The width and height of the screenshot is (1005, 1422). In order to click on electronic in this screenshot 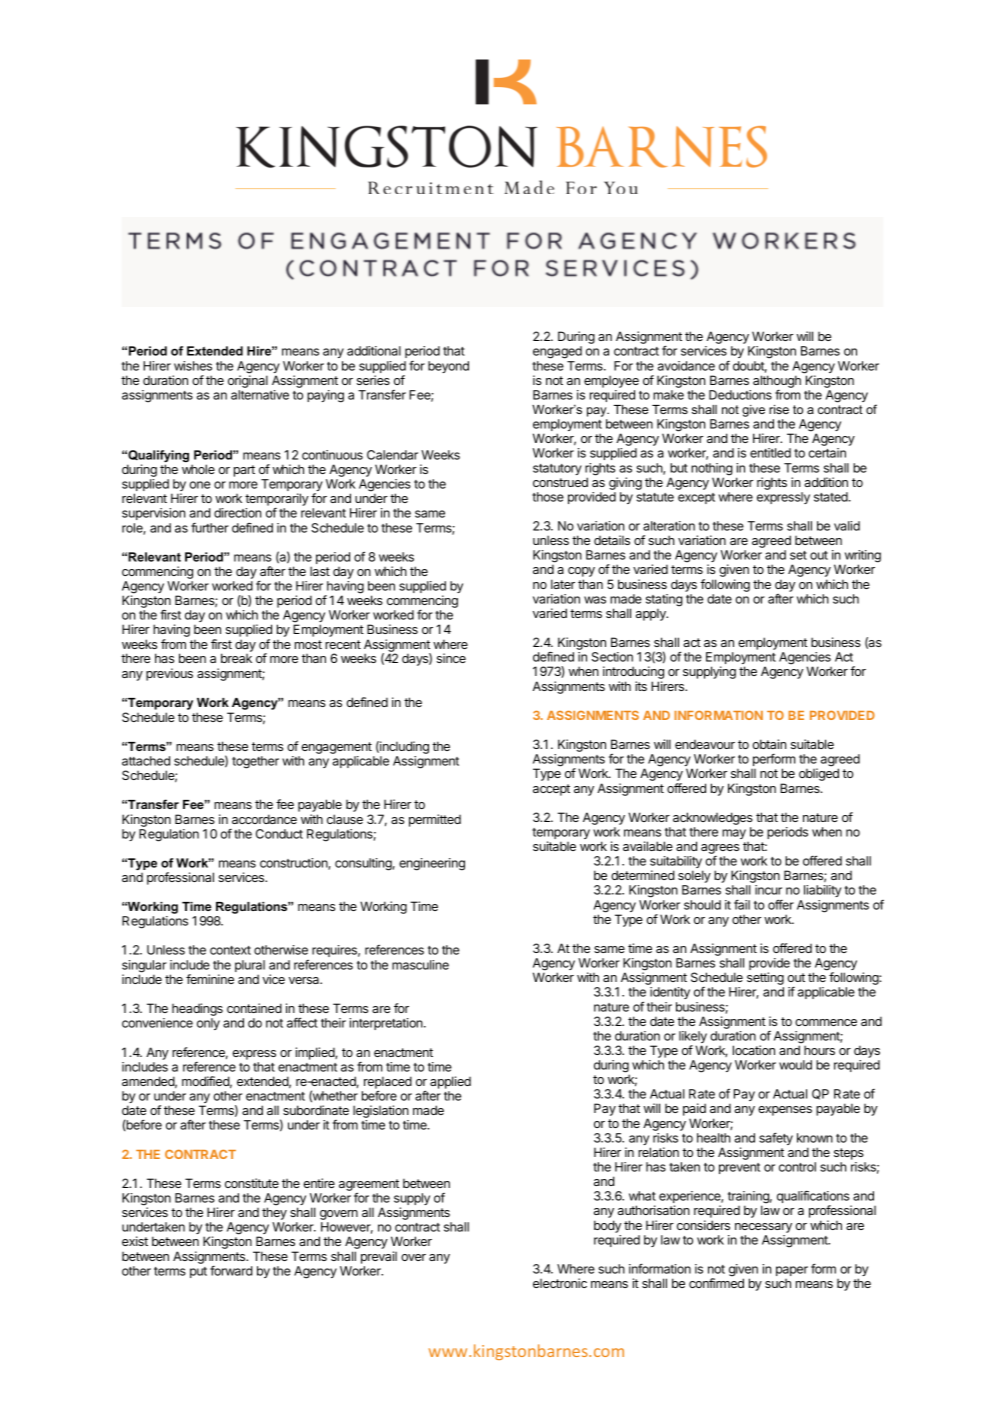, I will do `click(560, 1283)`.
